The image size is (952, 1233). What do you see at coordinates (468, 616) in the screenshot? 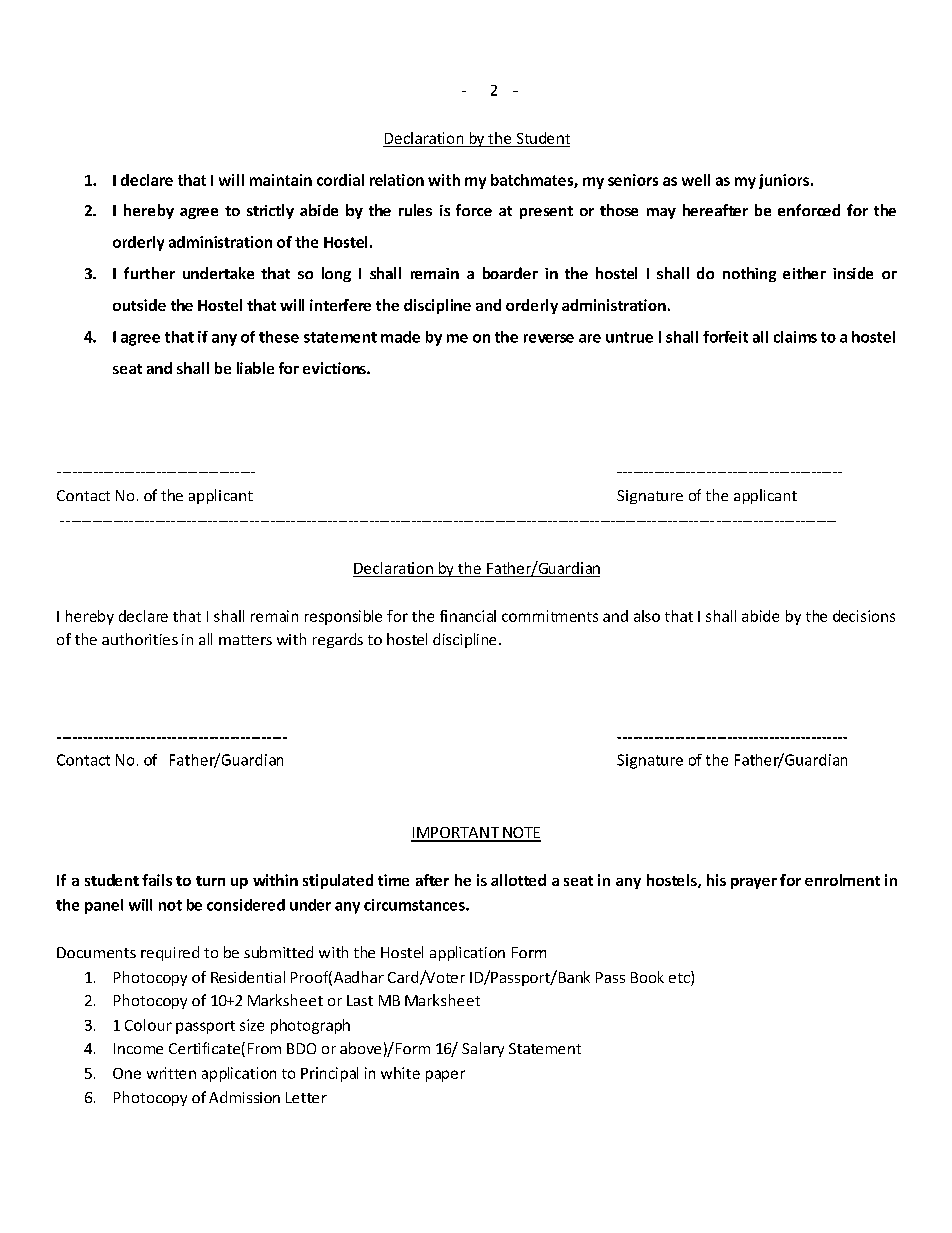
I see `financial` at bounding box center [468, 616].
